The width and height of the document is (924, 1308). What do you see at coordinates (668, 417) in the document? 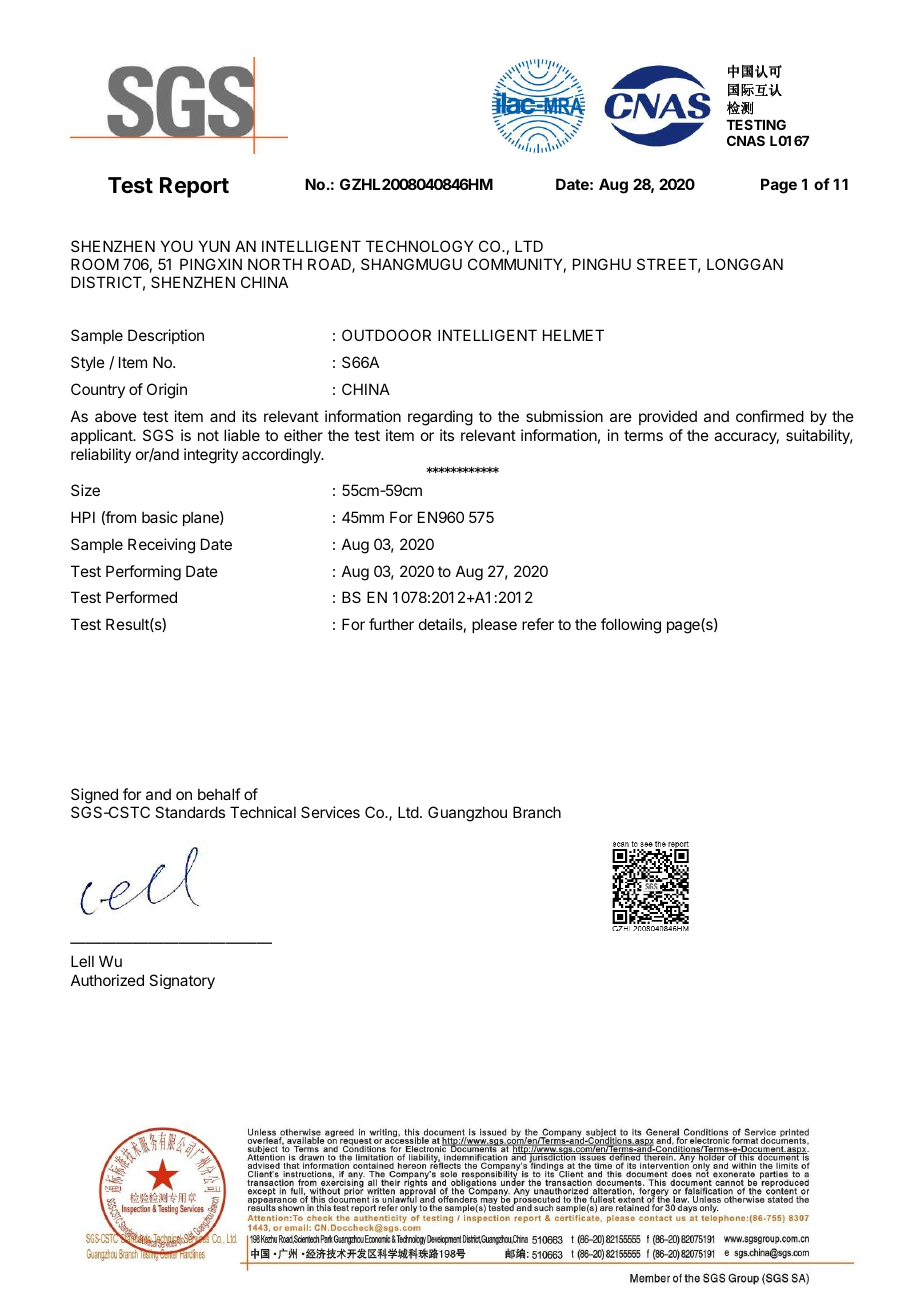
I see `provided` at bounding box center [668, 417].
